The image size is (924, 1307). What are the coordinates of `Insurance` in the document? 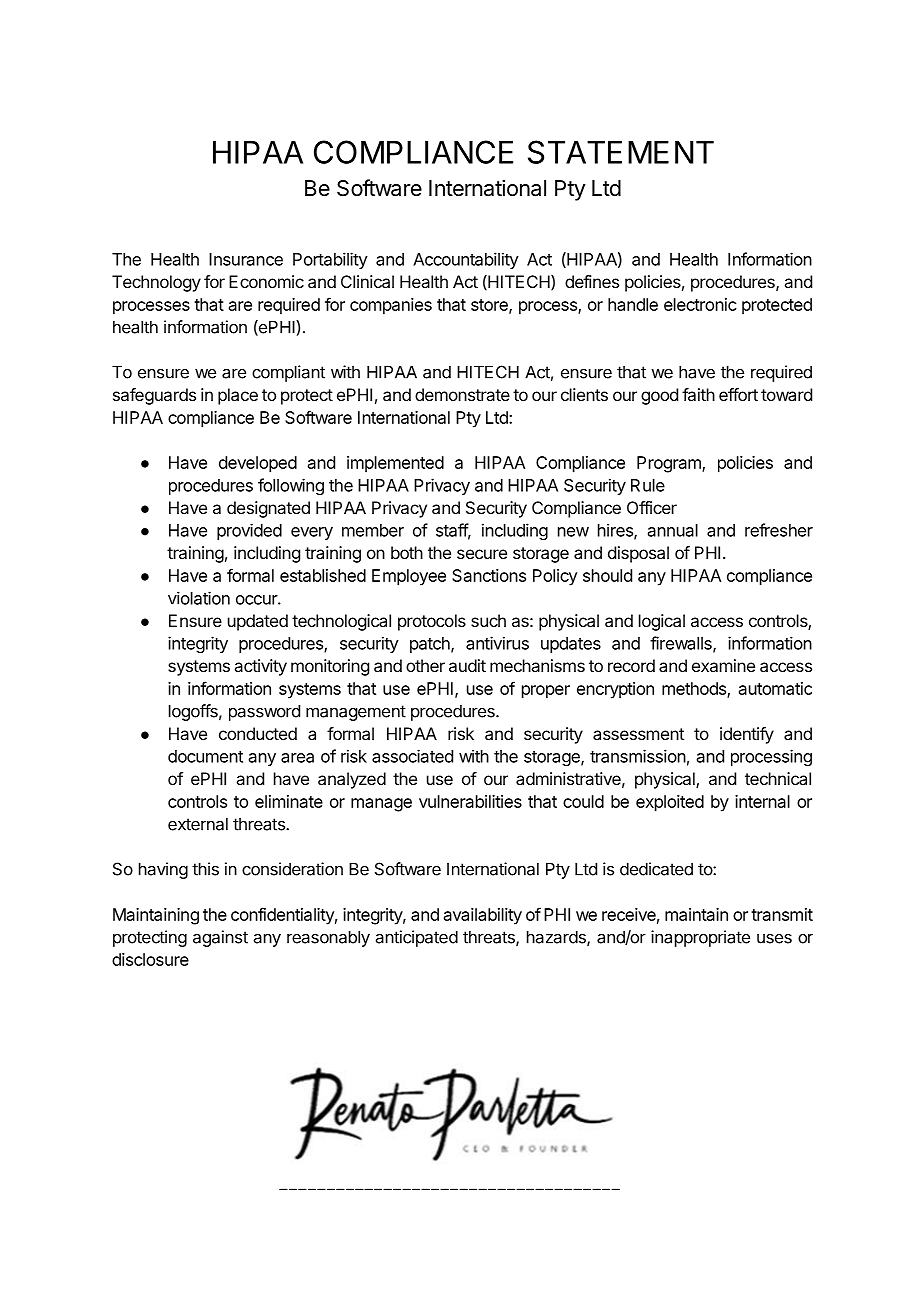 It's located at (246, 259).
